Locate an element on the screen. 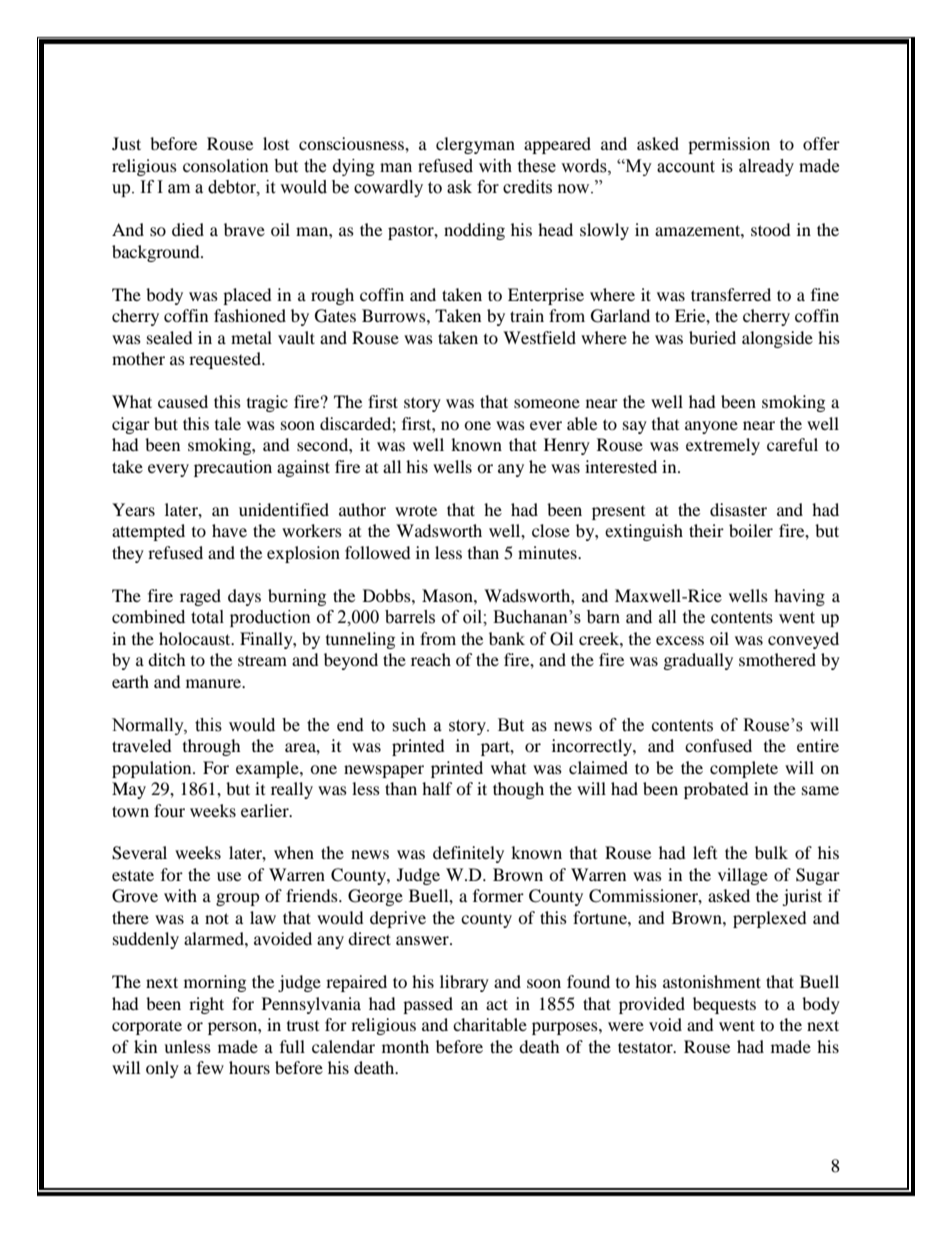 This screenshot has height=1233, width=952. Mason is located at coordinates (448, 595).
